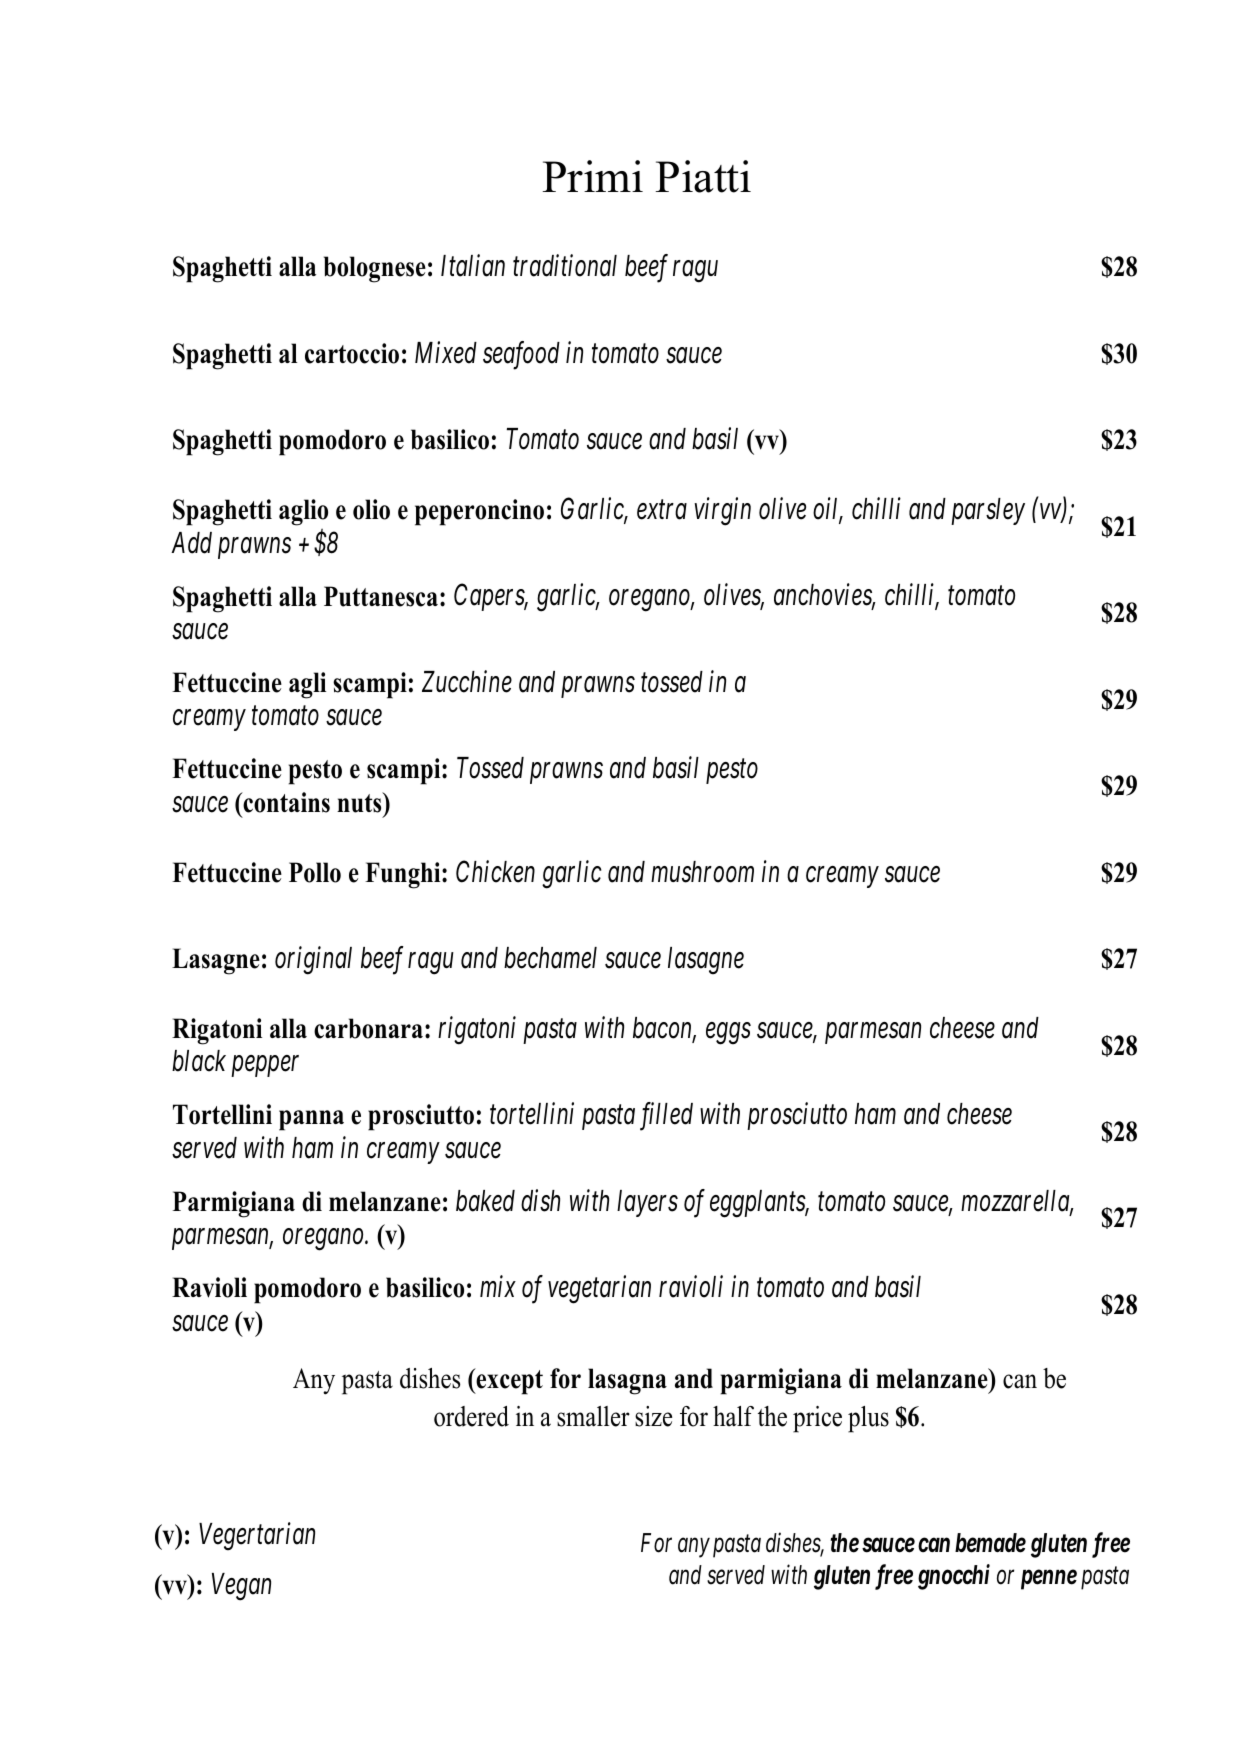 The image size is (1238, 1752). What do you see at coordinates (728, 1034) in the screenshot?
I see `eggs` at bounding box center [728, 1034].
